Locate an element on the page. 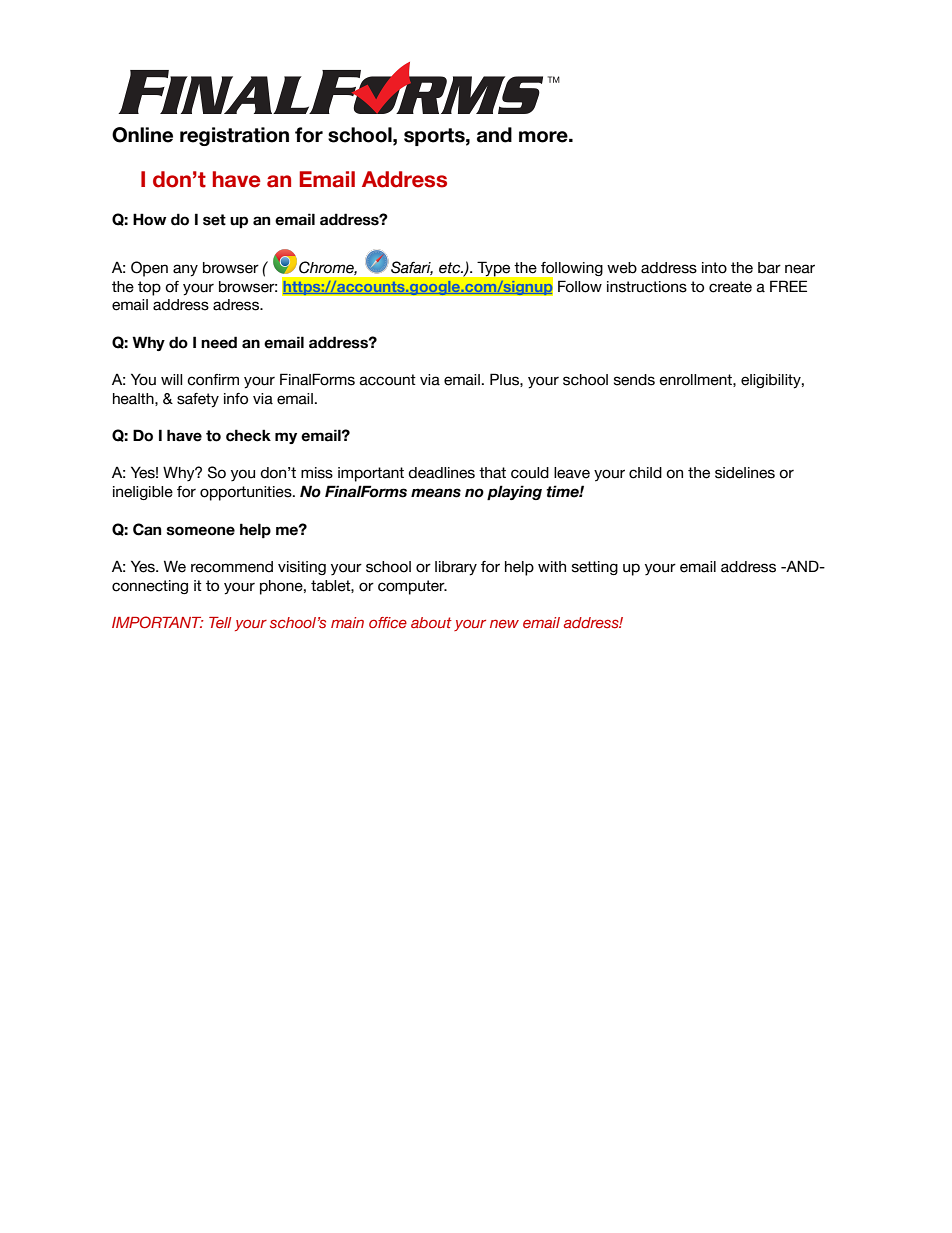 This document has width=952, height=1233. sidelines is located at coordinates (745, 473).
